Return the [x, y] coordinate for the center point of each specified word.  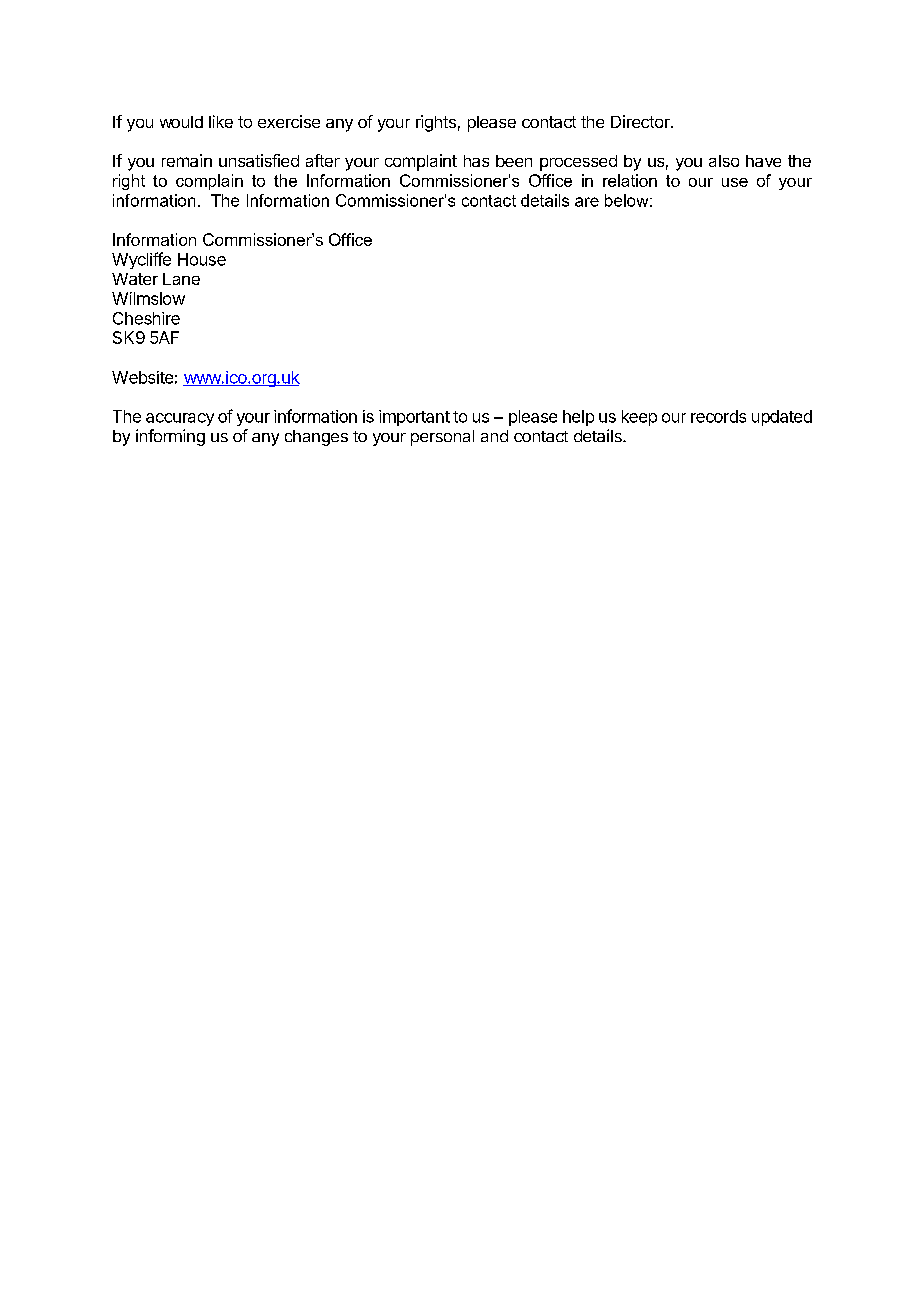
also [724, 161]
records [718, 416]
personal [442, 438]
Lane [181, 279]
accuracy [180, 419]
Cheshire [146, 318]
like [221, 121]
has [476, 161]
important [414, 418]
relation [630, 180]
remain [187, 160]
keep [639, 418]
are [587, 202]
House [202, 259]
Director [641, 121]
